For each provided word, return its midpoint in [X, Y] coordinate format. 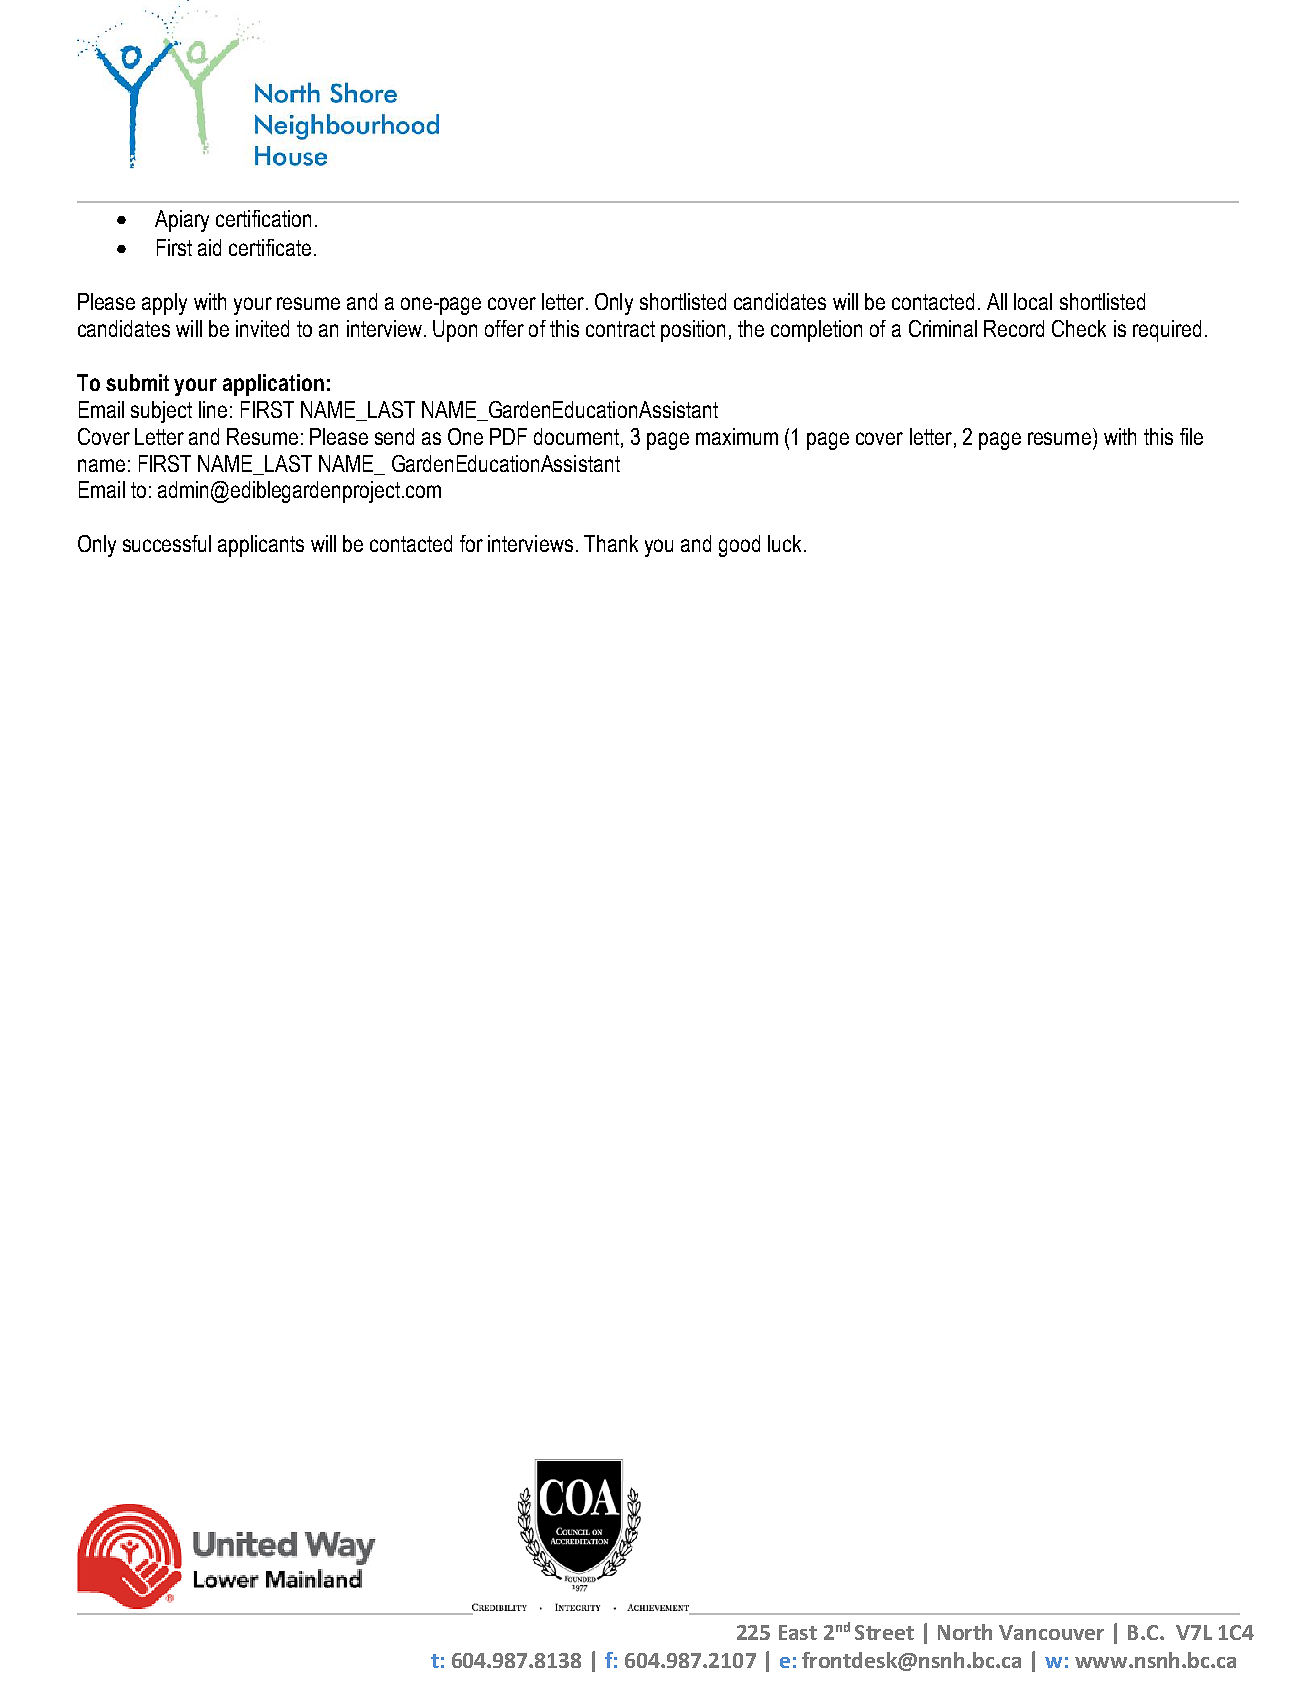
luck [784, 543]
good [739, 546]
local [1033, 301]
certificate [270, 247]
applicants [261, 546]
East [798, 1632]
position [693, 331]
